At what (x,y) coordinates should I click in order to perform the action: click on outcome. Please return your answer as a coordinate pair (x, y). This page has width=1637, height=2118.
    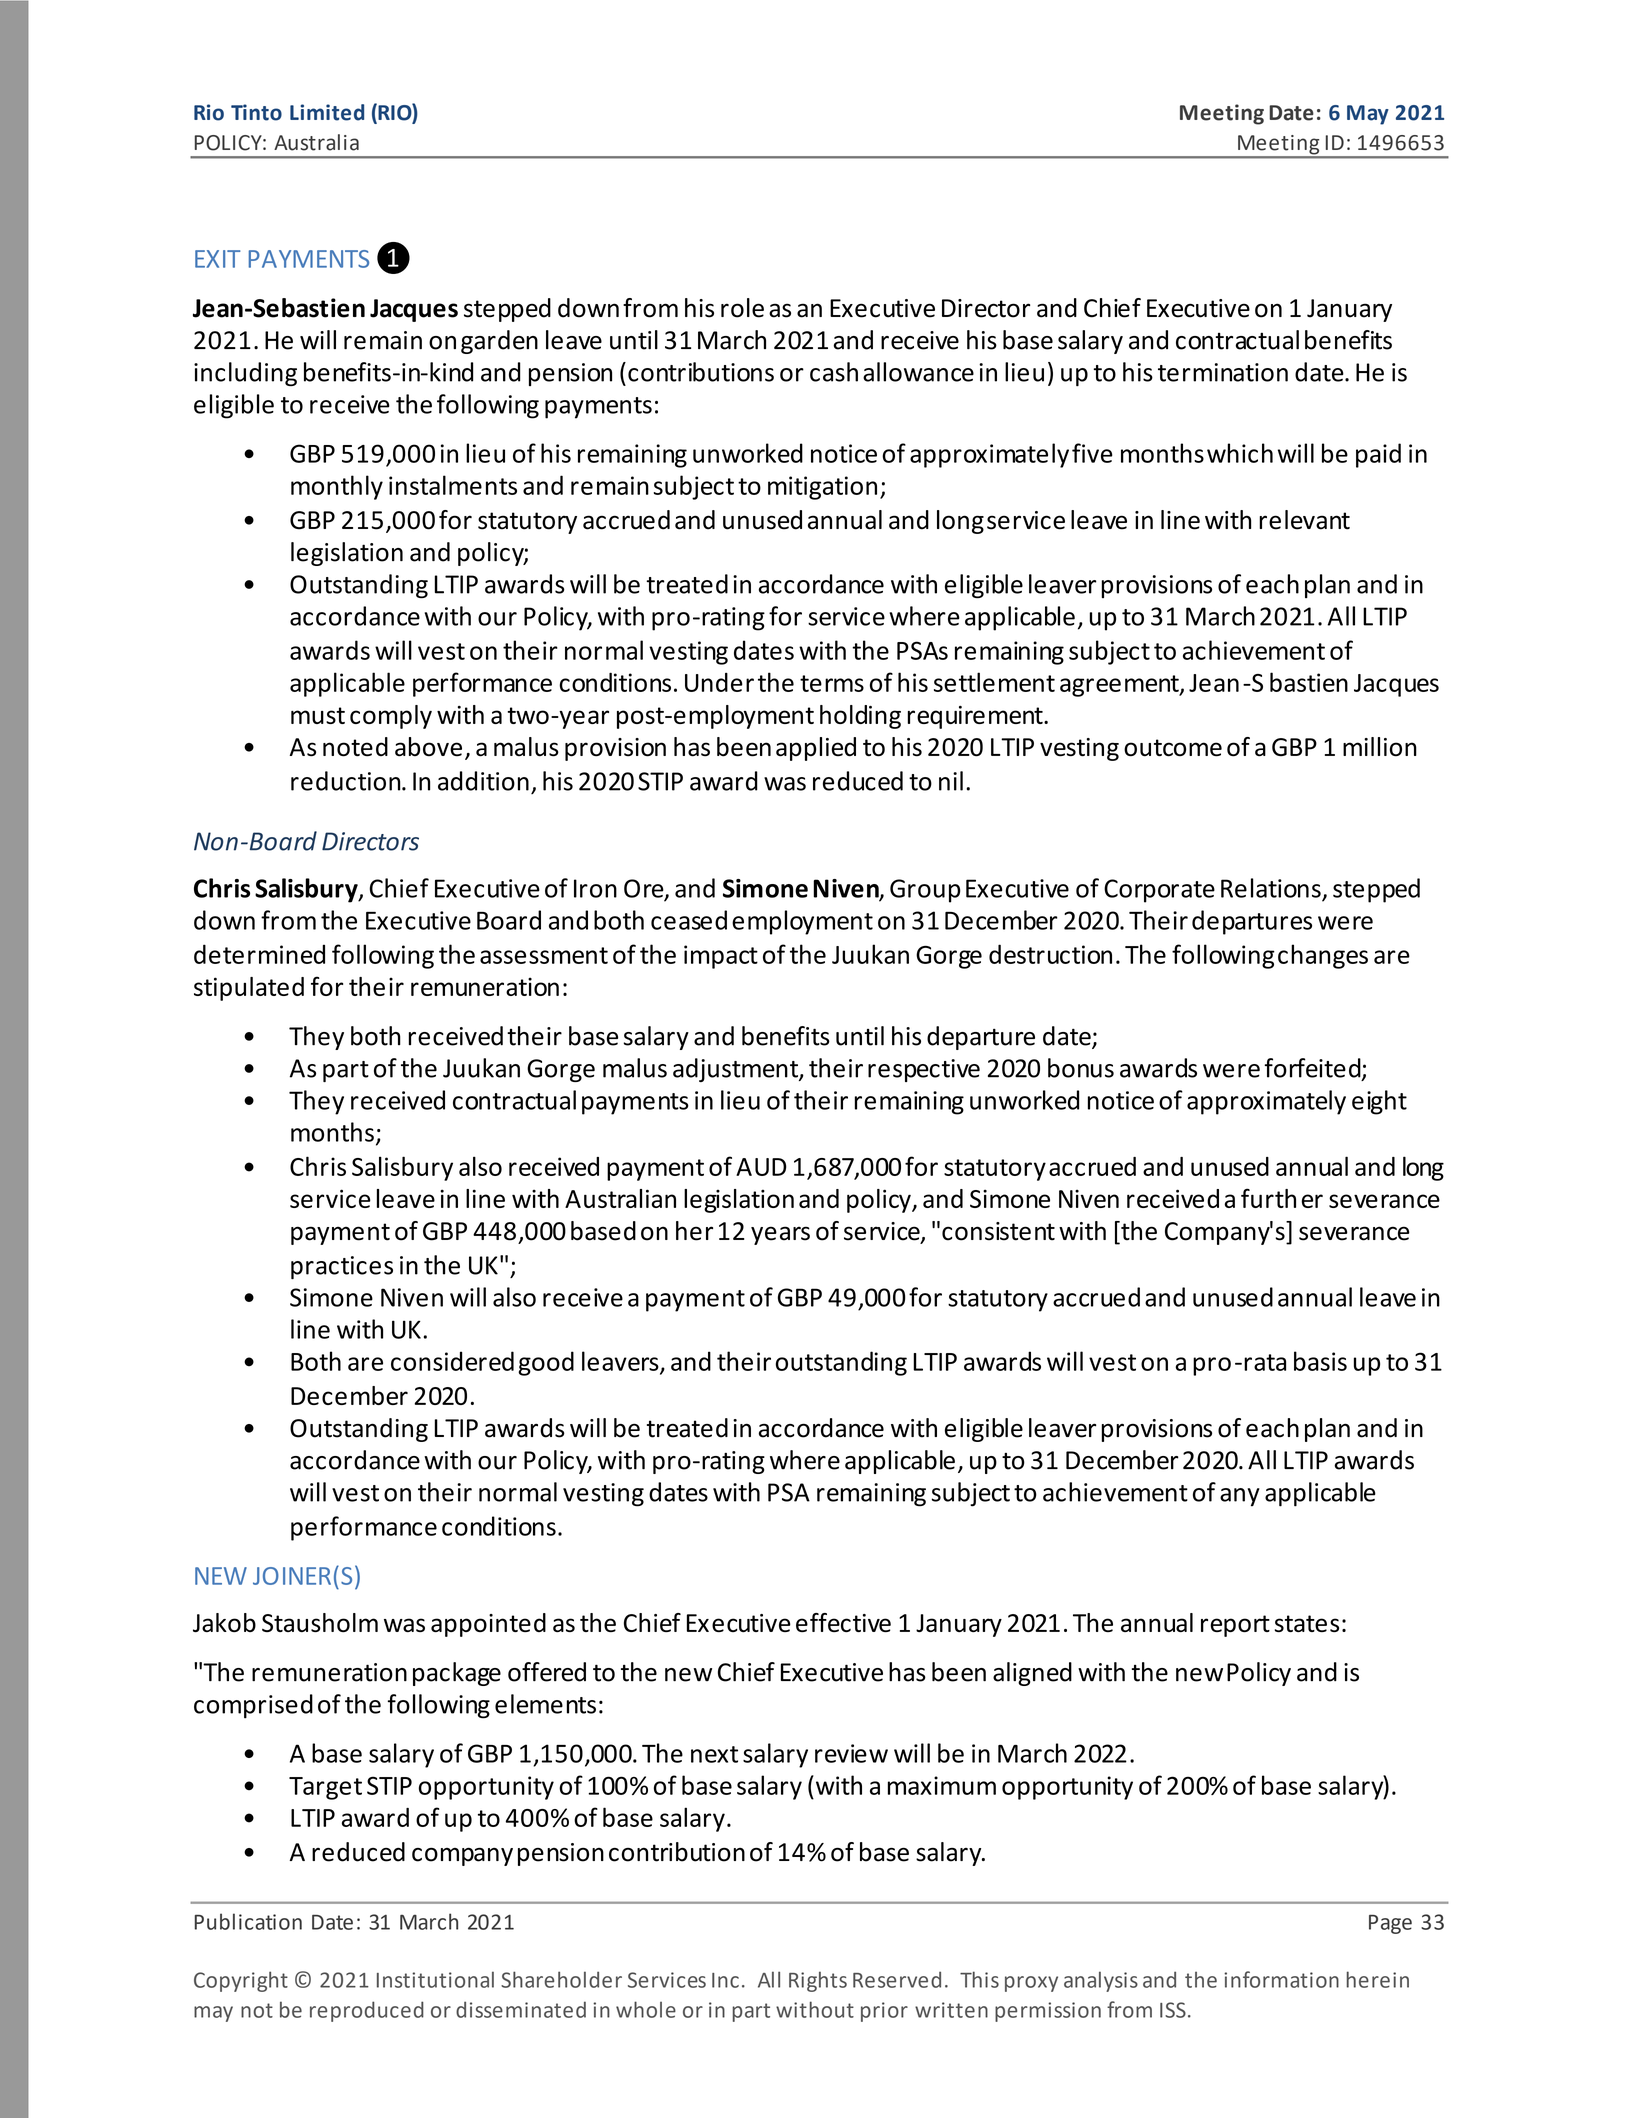
    Looking at the image, I should click on (1173, 748).
